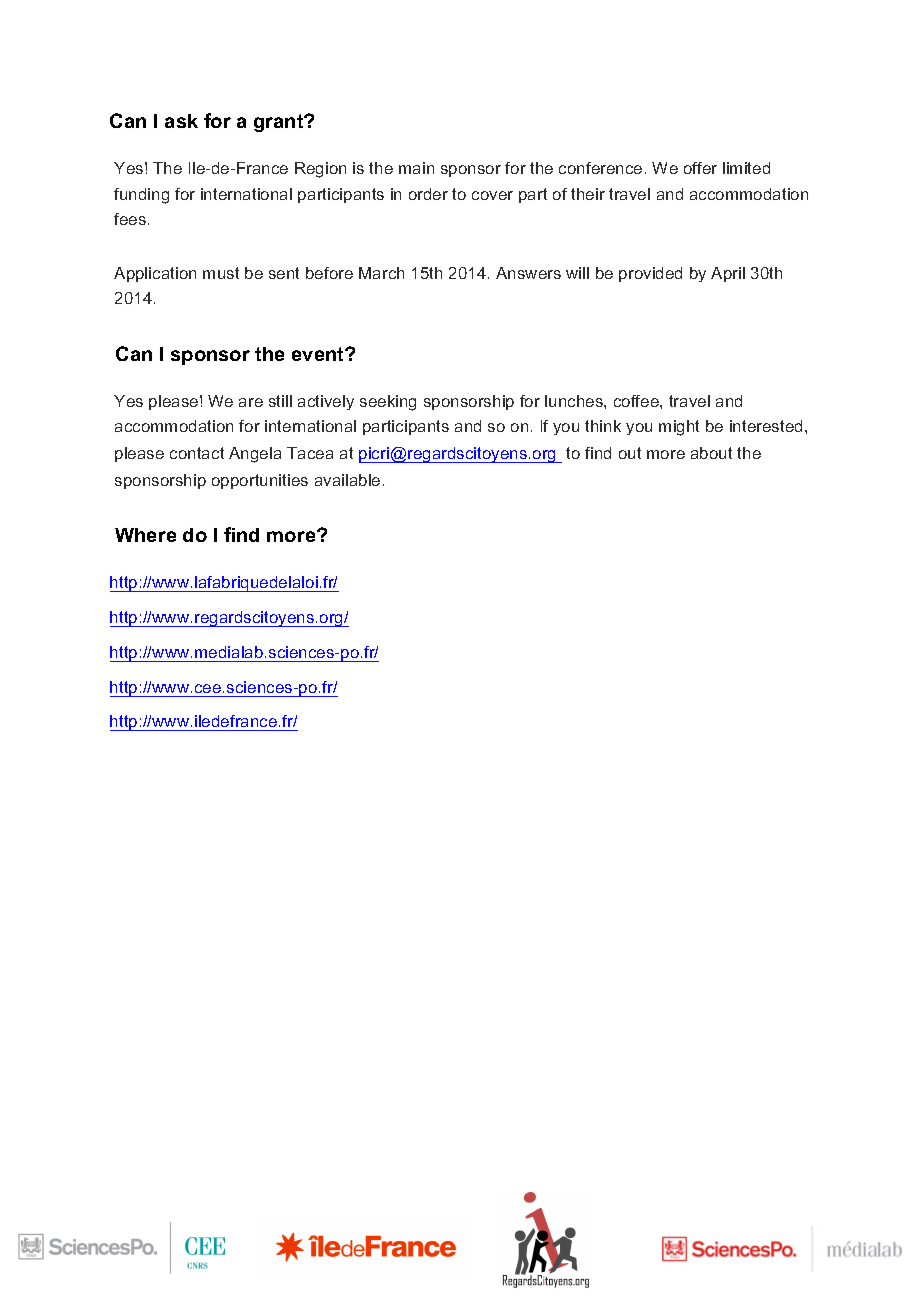  What do you see at coordinates (700, 168) in the screenshot?
I see `offer` at bounding box center [700, 168].
